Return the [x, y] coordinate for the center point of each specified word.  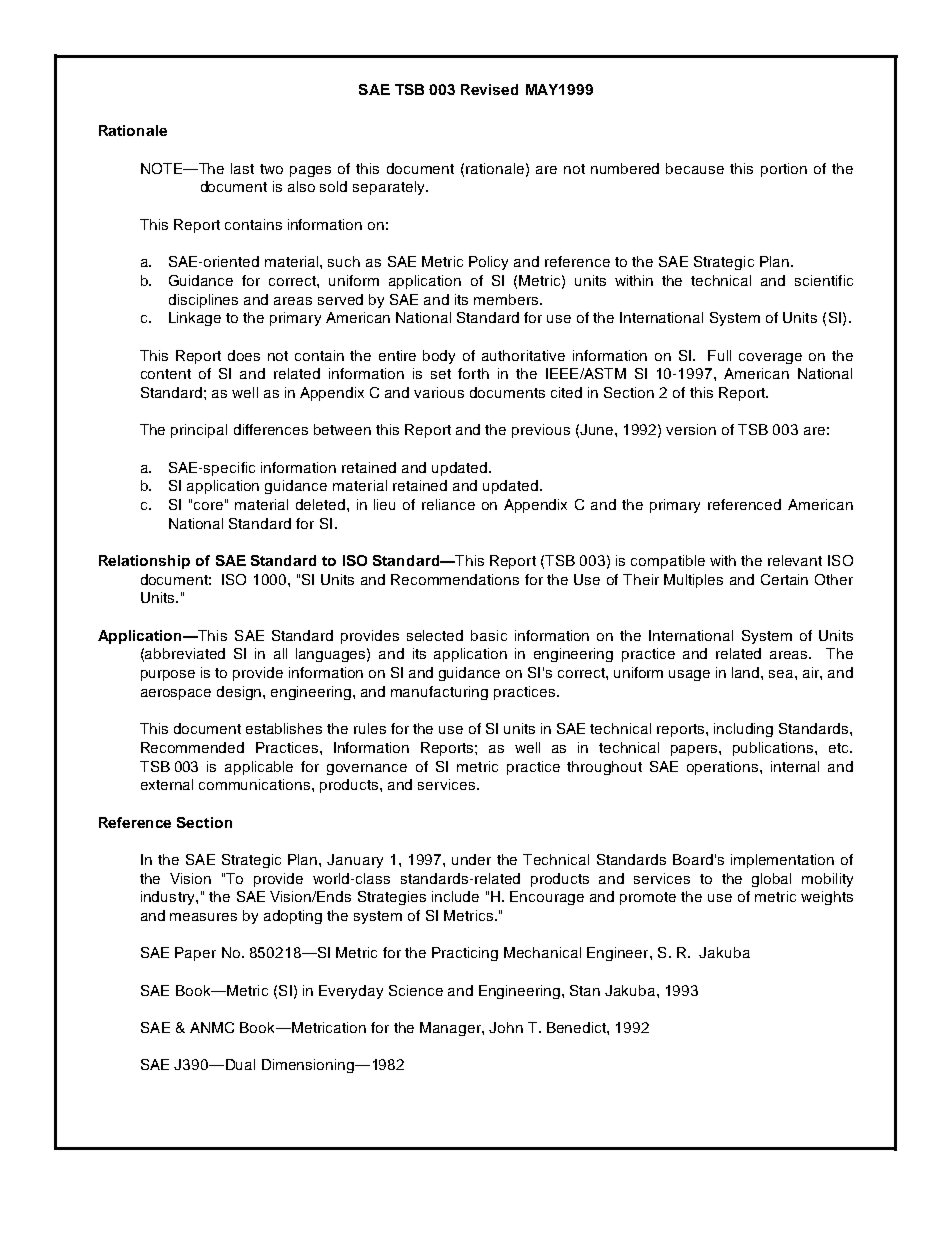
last [242, 168]
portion [784, 170]
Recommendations [455, 579]
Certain [784, 579]
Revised [489, 89]
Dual [240, 1064]
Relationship [144, 562]
